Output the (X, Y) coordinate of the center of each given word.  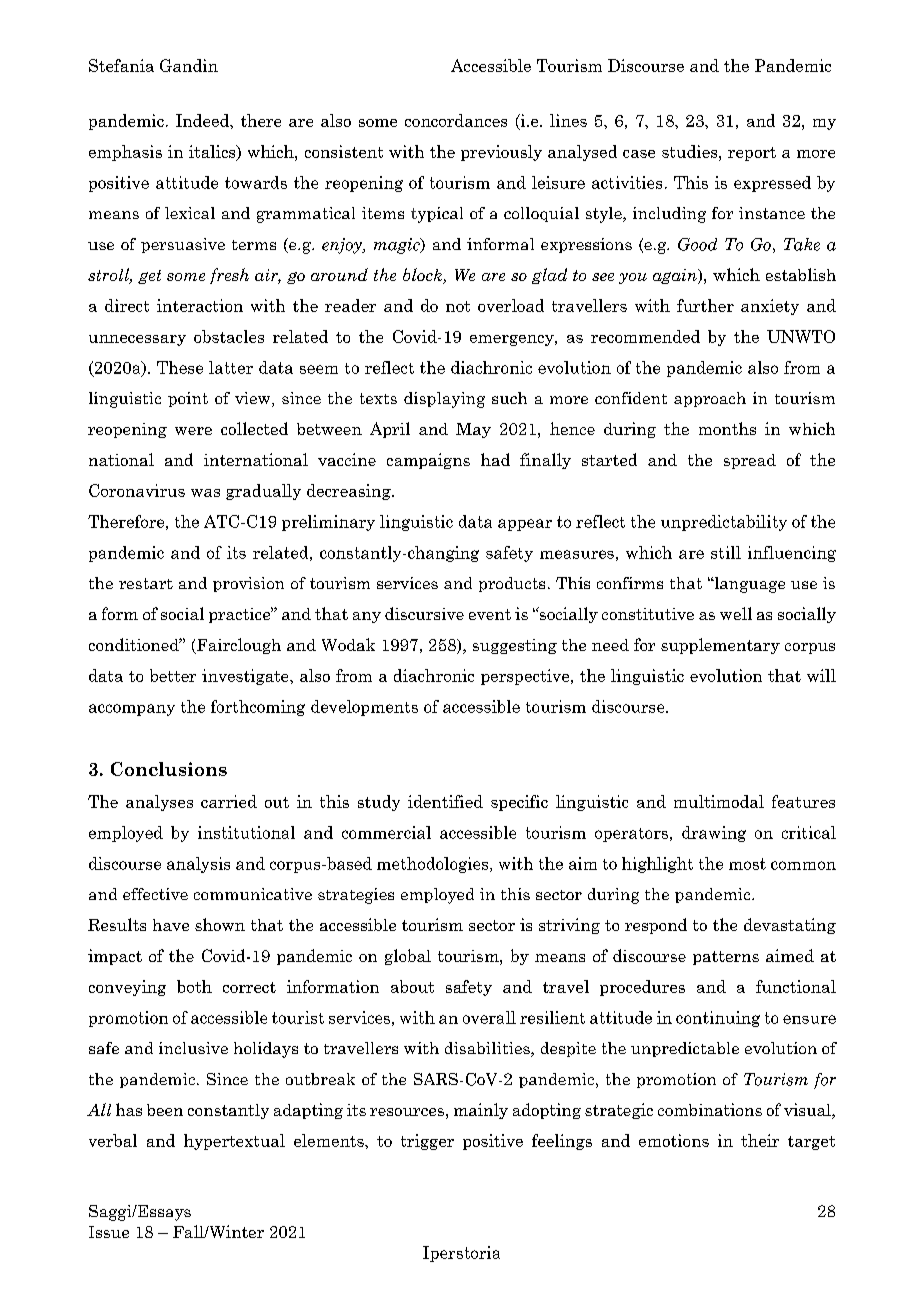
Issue (109, 1232)
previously (501, 153)
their (760, 1140)
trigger (427, 1142)
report (752, 154)
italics (213, 152)
